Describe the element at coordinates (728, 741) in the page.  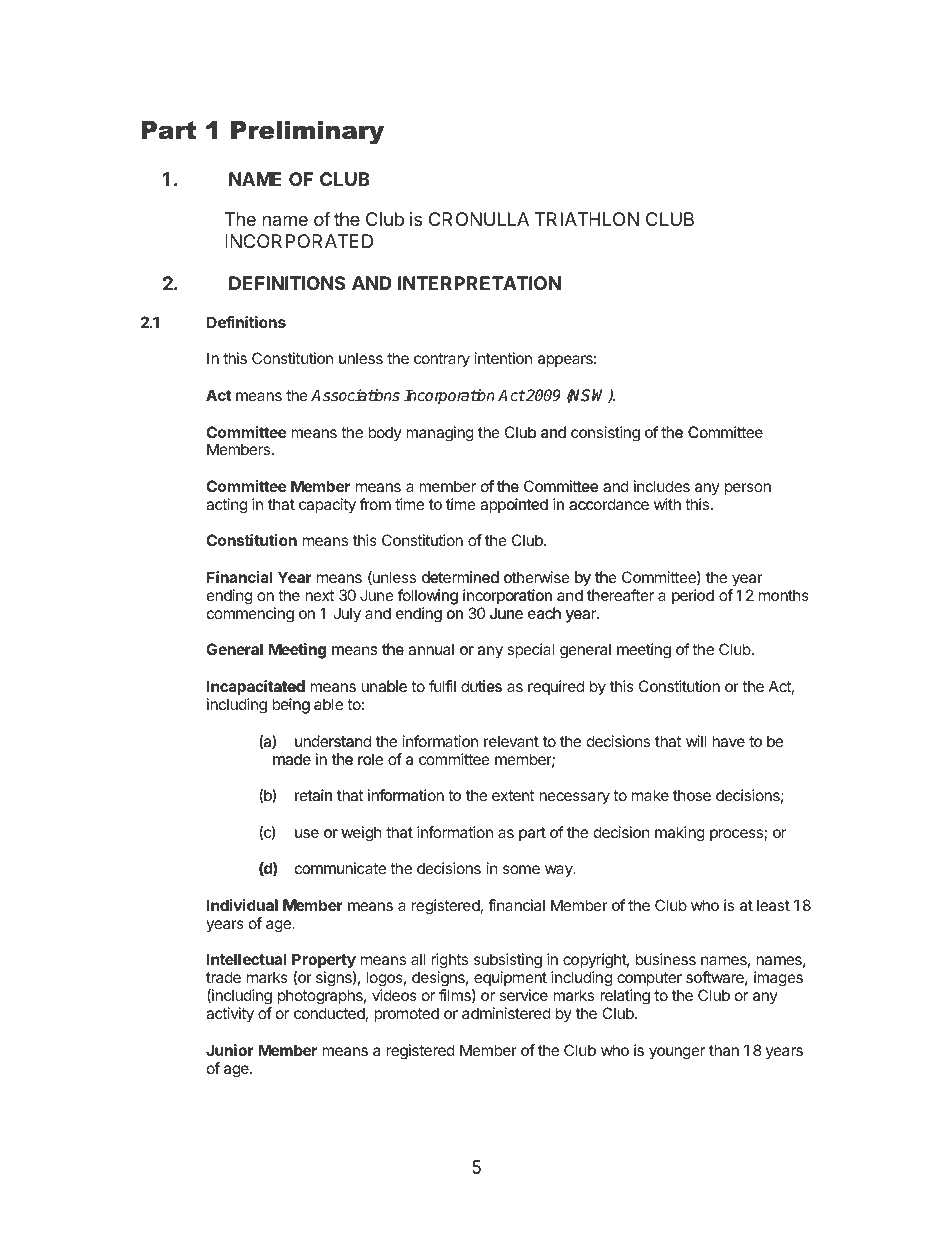
I see `have` at that location.
